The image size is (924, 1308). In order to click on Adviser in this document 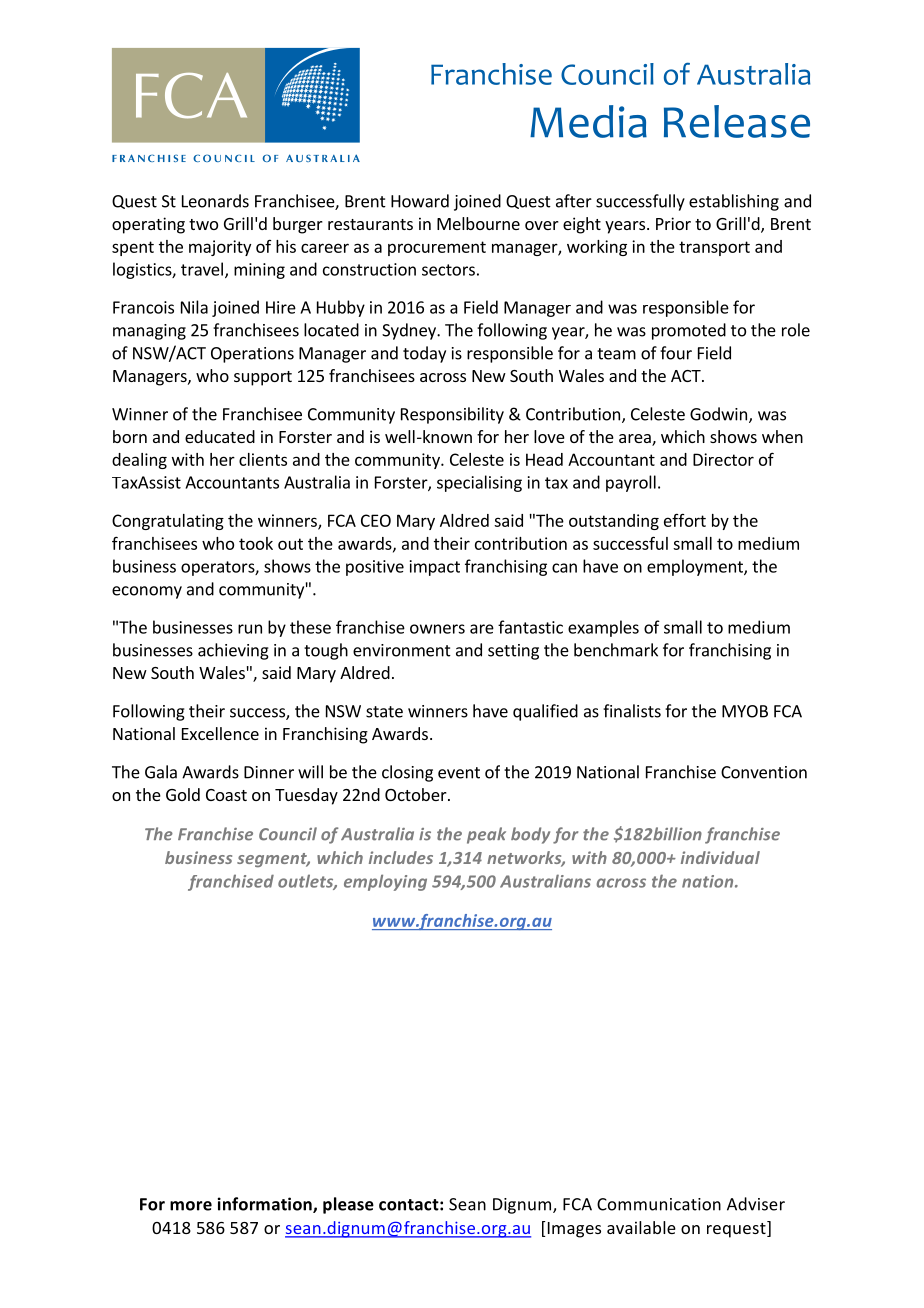, I will do `click(756, 1204)`.
